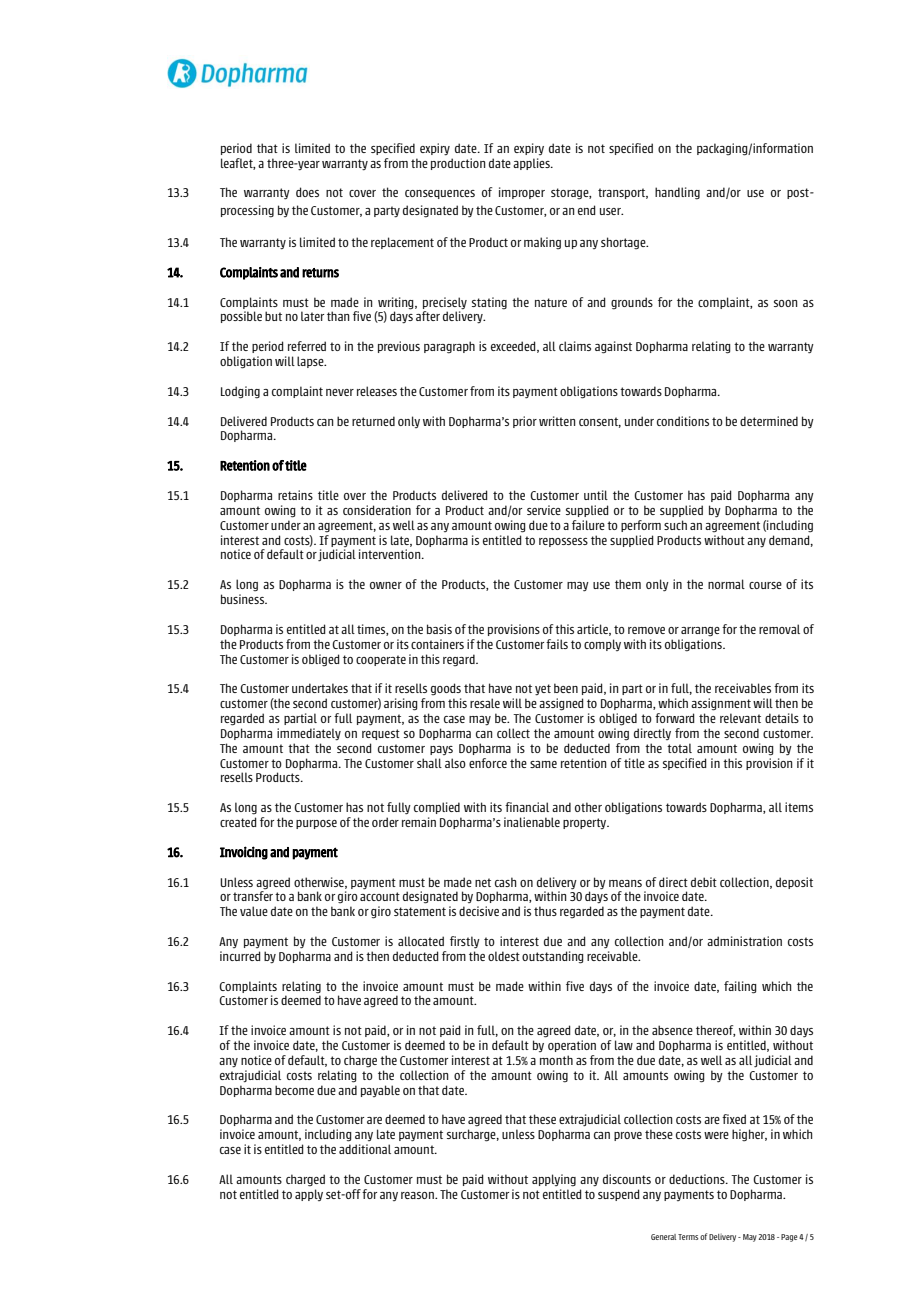 This document has height=1308, width=924. Describe the element at coordinates (522, 193) in the document. I see `improper` at that location.
